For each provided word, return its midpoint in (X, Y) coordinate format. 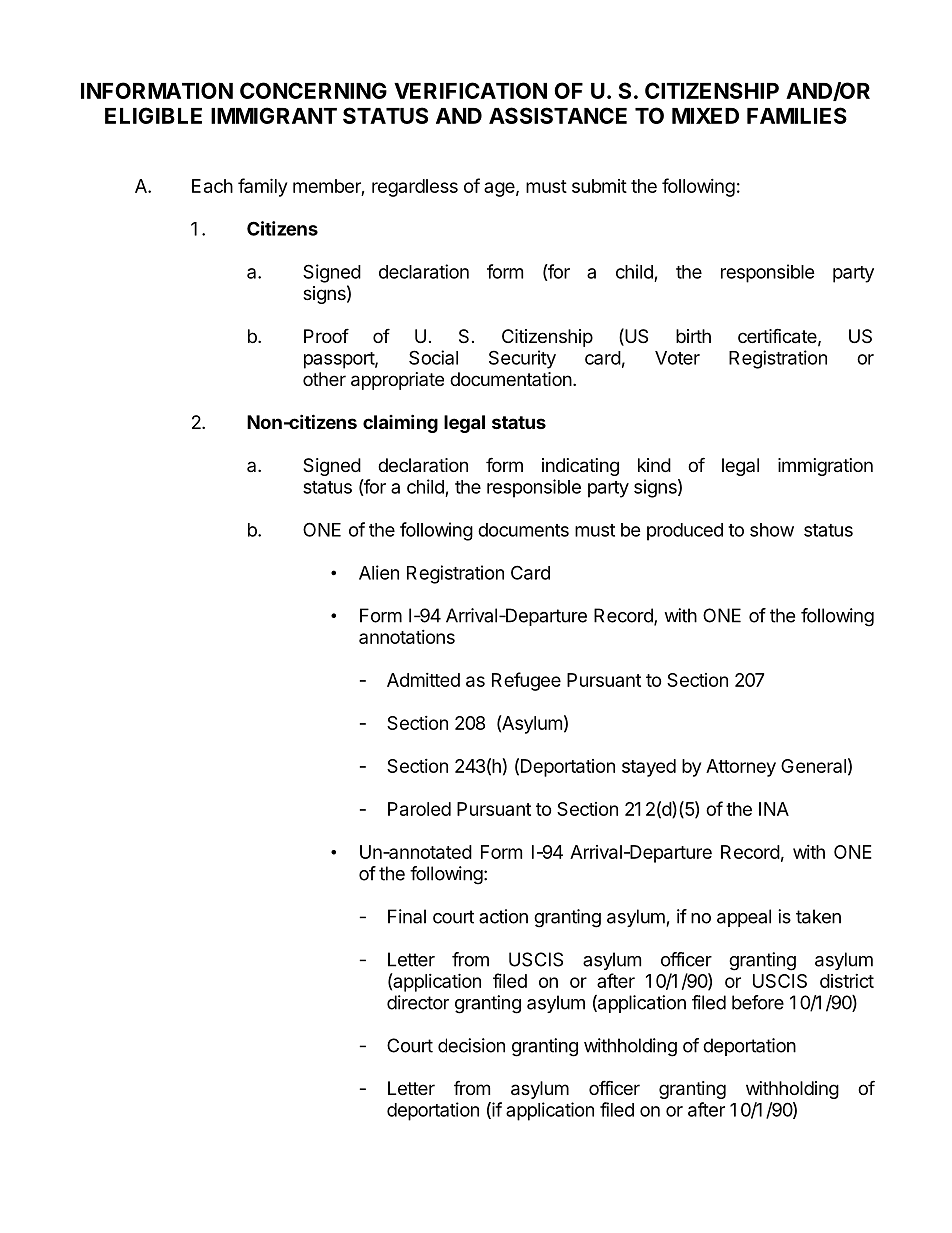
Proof (326, 335)
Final (407, 916)
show (772, 530)
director (418, 1002)
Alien (379, 572)
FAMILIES (797, 115)
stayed (649, 768)
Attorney (741, 768)
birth (693, 336)
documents (523, 530)
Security (522, 359)
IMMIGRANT (274, 115)
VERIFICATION (470, 90)
